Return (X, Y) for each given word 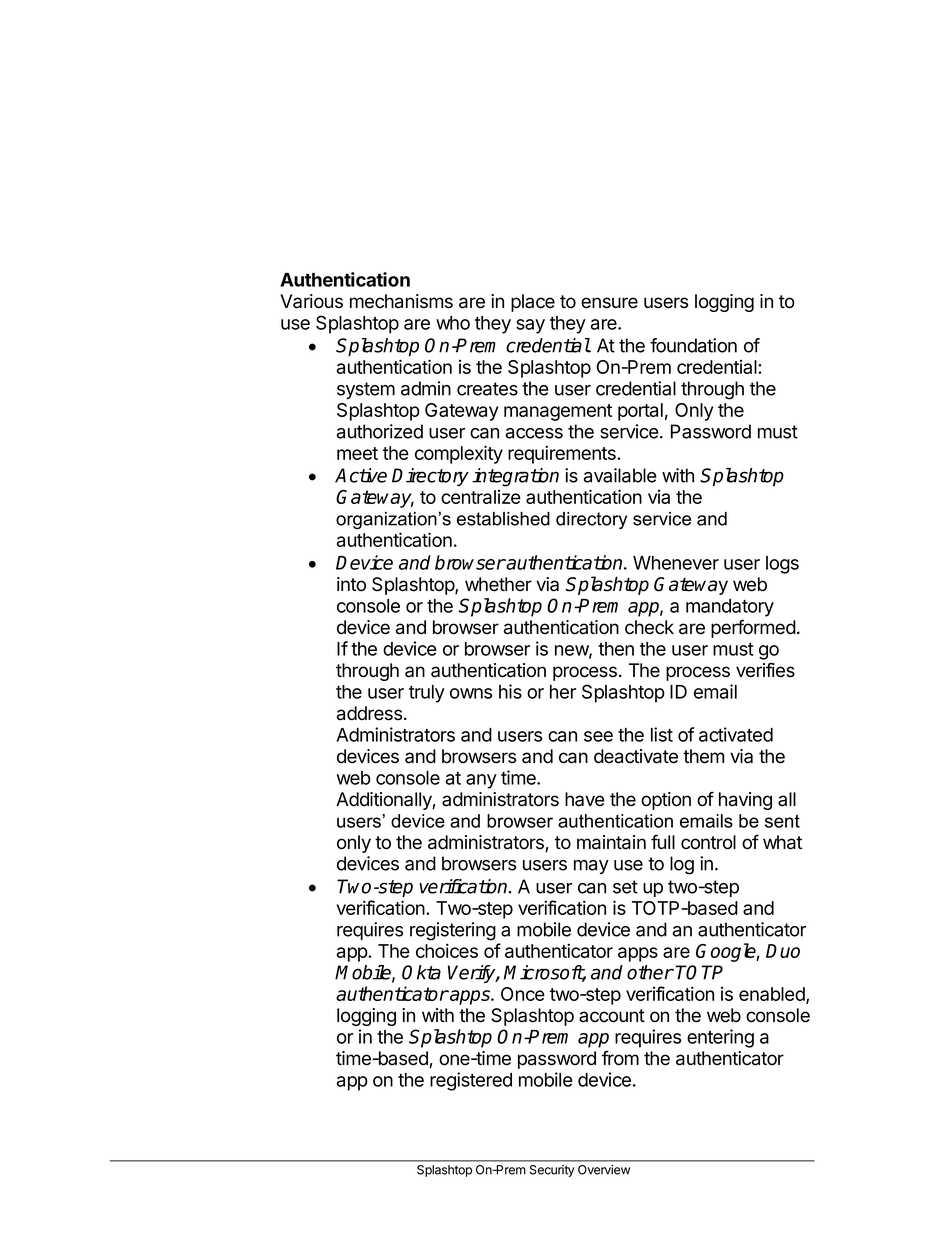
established (503, 519)
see (598, 736)
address (369, 713)
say (530, 326)
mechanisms (401, 301)
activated (736, 734)
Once (523, 994)
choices (447, 950)
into (351, 584)
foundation (693, 345)
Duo (783, 951)
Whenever (676, 563)
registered (471, 1081)
